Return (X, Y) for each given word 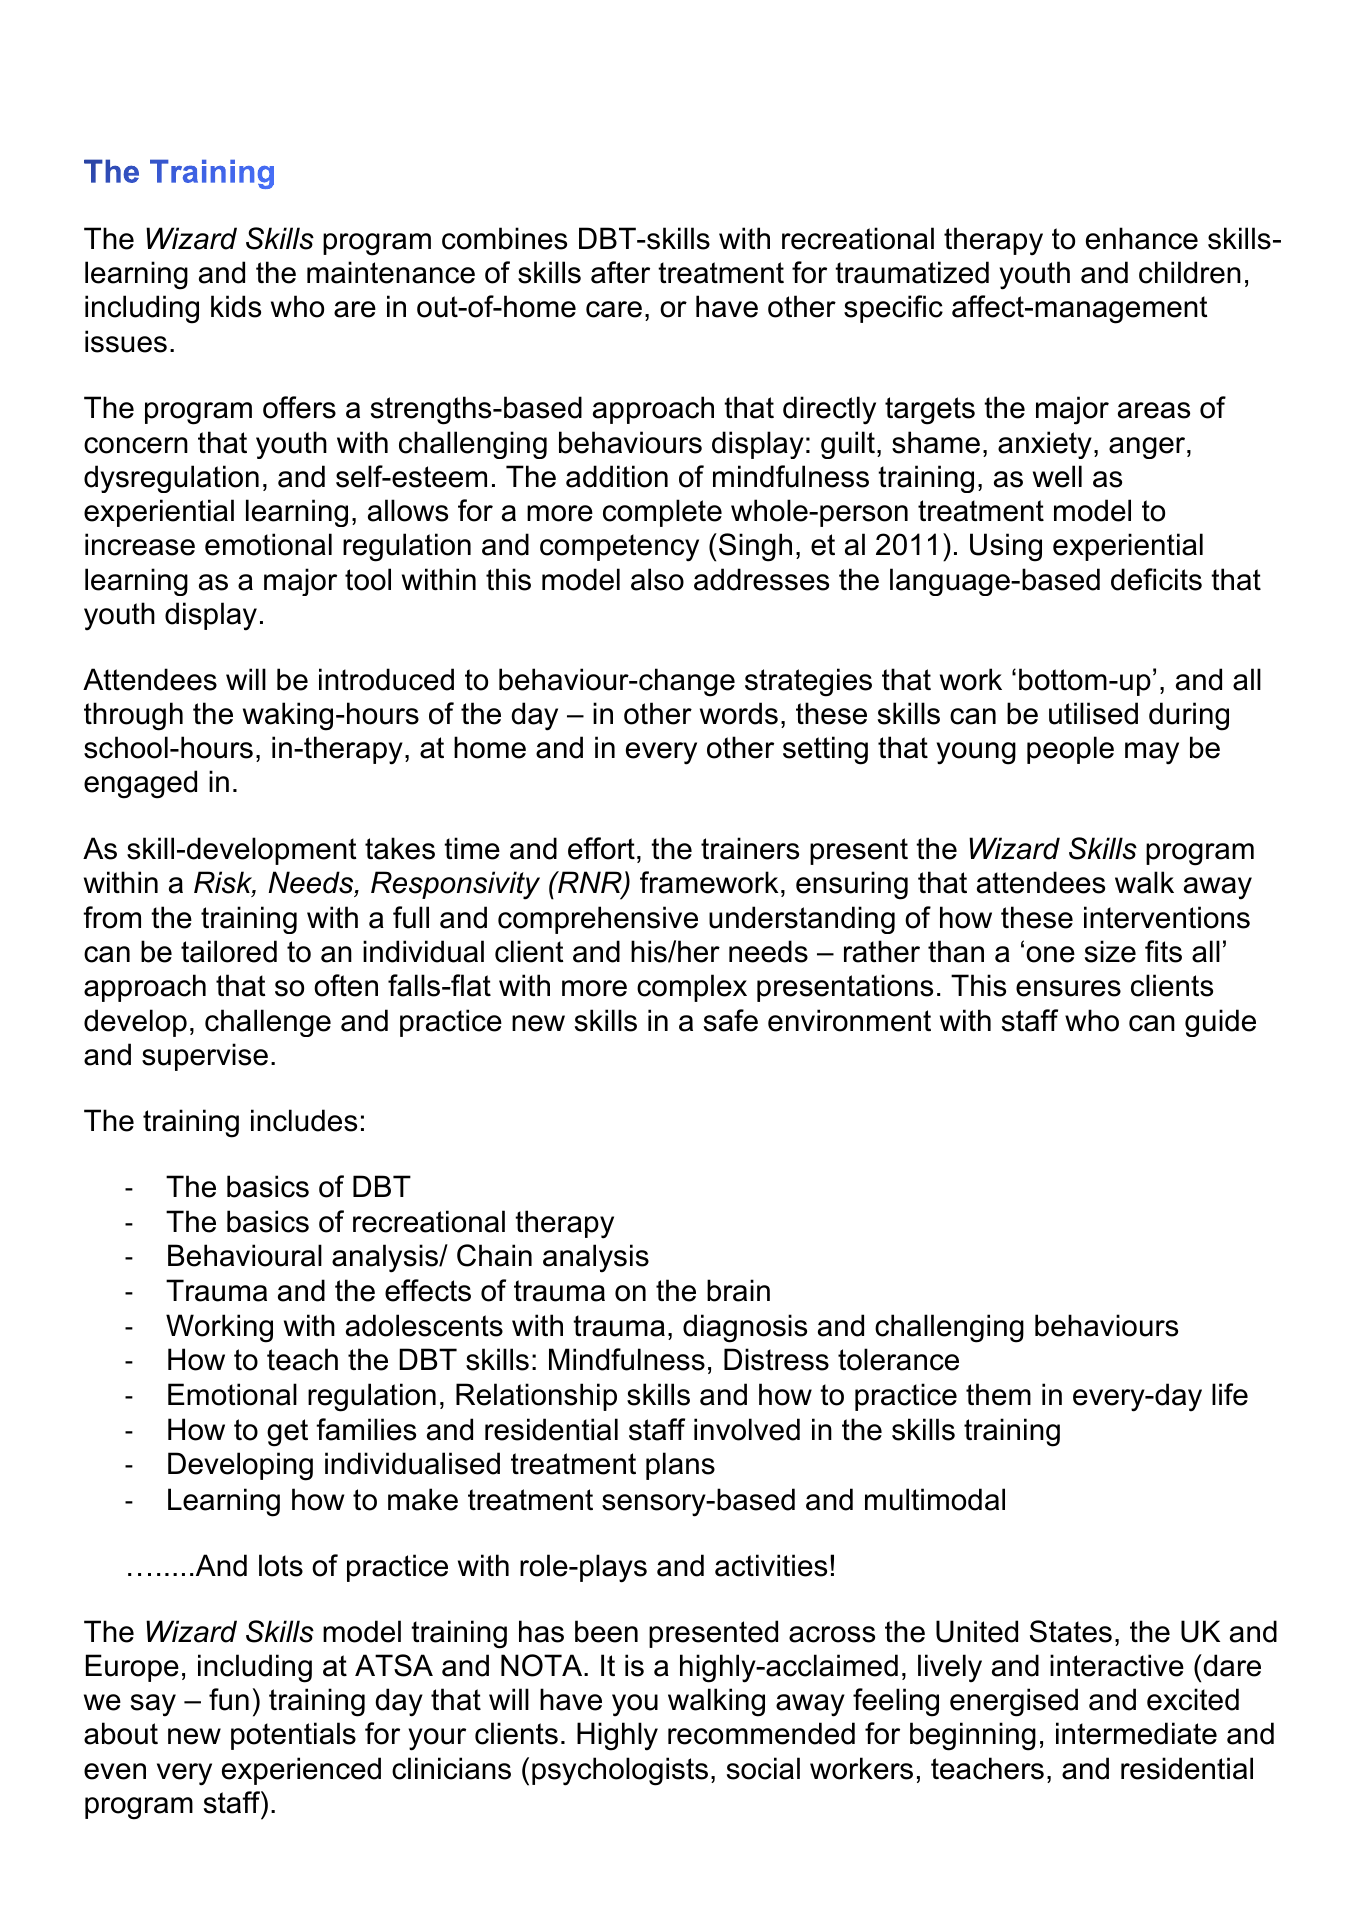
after (620, 272)
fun (229, 1699)
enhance (1142, 238)
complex (692, 988)
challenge (268, 1023)
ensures (1068, 988)
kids (236, 306)
